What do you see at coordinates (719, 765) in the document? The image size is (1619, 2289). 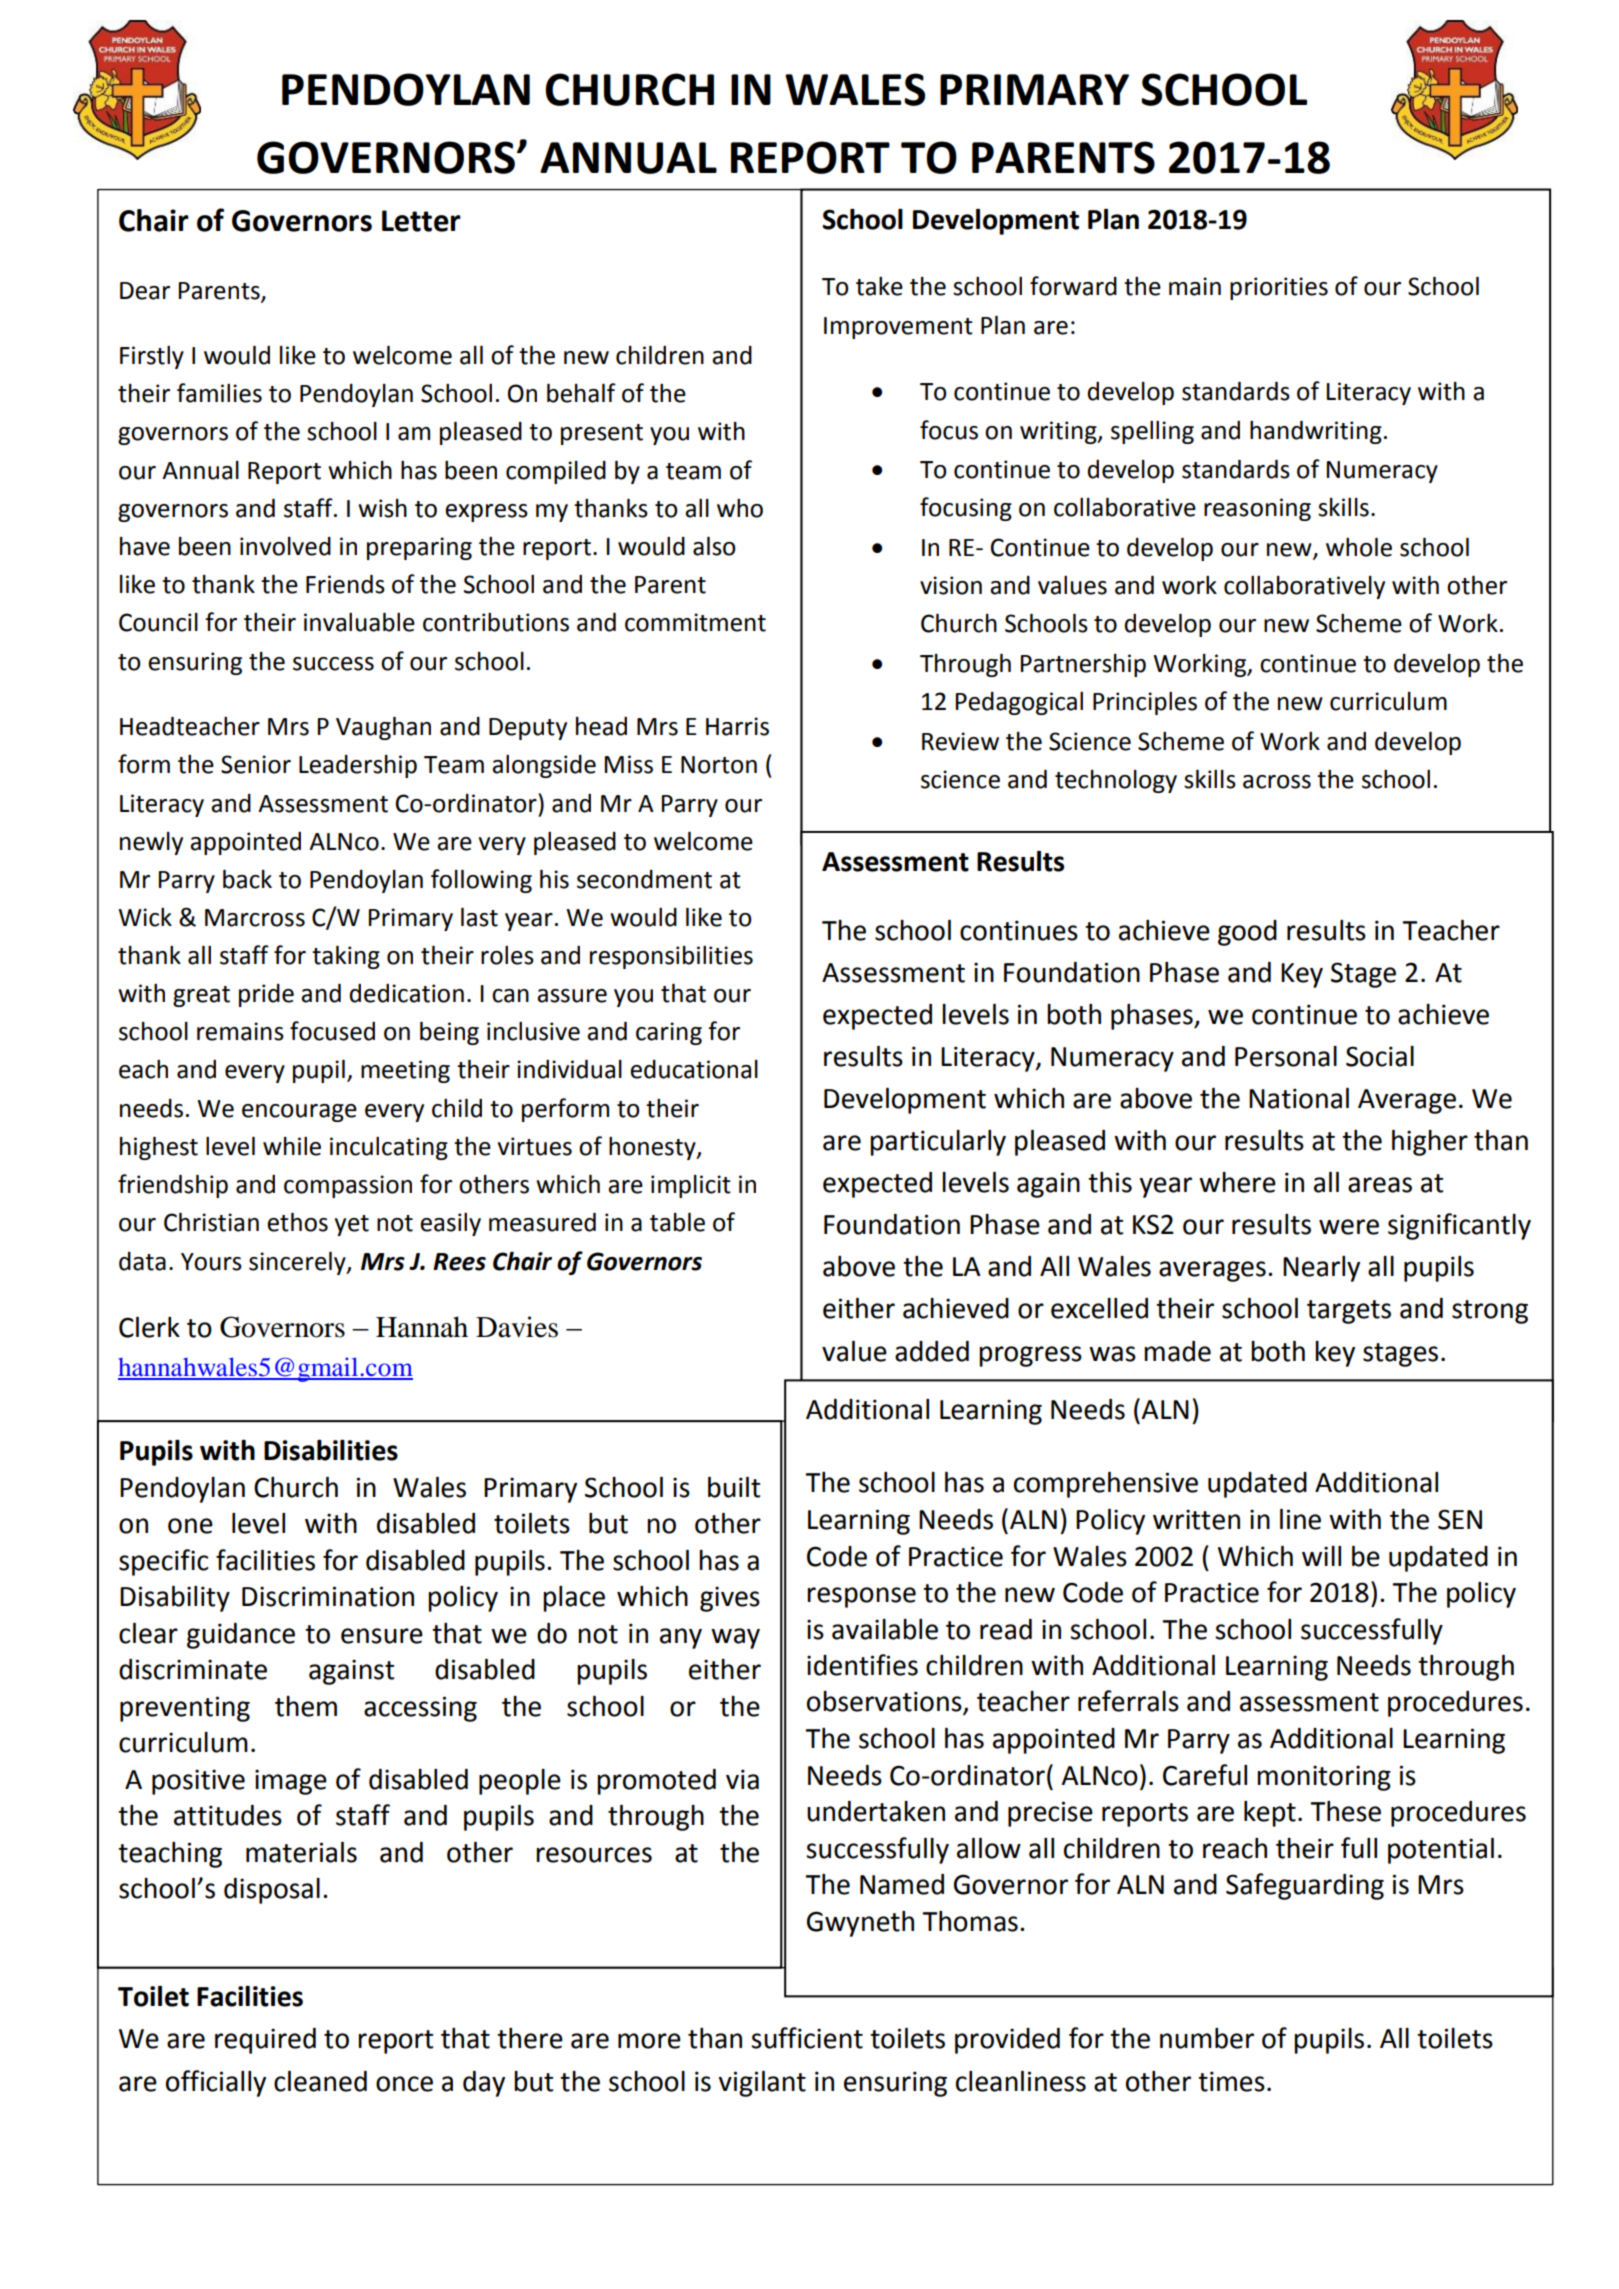 I see `Norton` at bounding box center [719, 765].
